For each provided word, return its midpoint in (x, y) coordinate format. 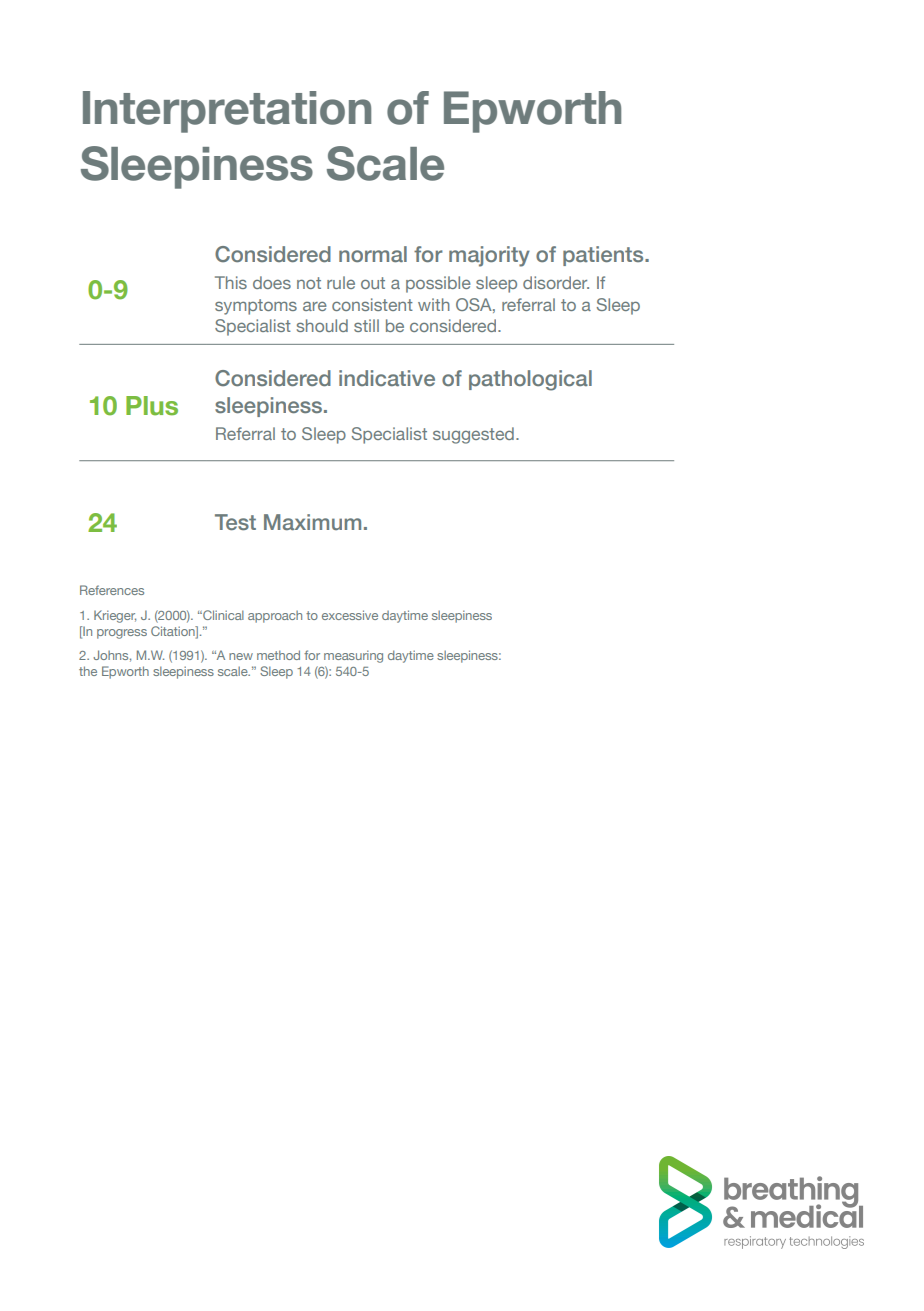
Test (235, 522)
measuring (353, 656)
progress (122, 634)
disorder (556, 282)
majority (489, 256)
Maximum (312, 522)
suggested (473, 435)
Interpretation (227, 112)
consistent (372, 304)
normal (373, 254)
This (231, 282)
